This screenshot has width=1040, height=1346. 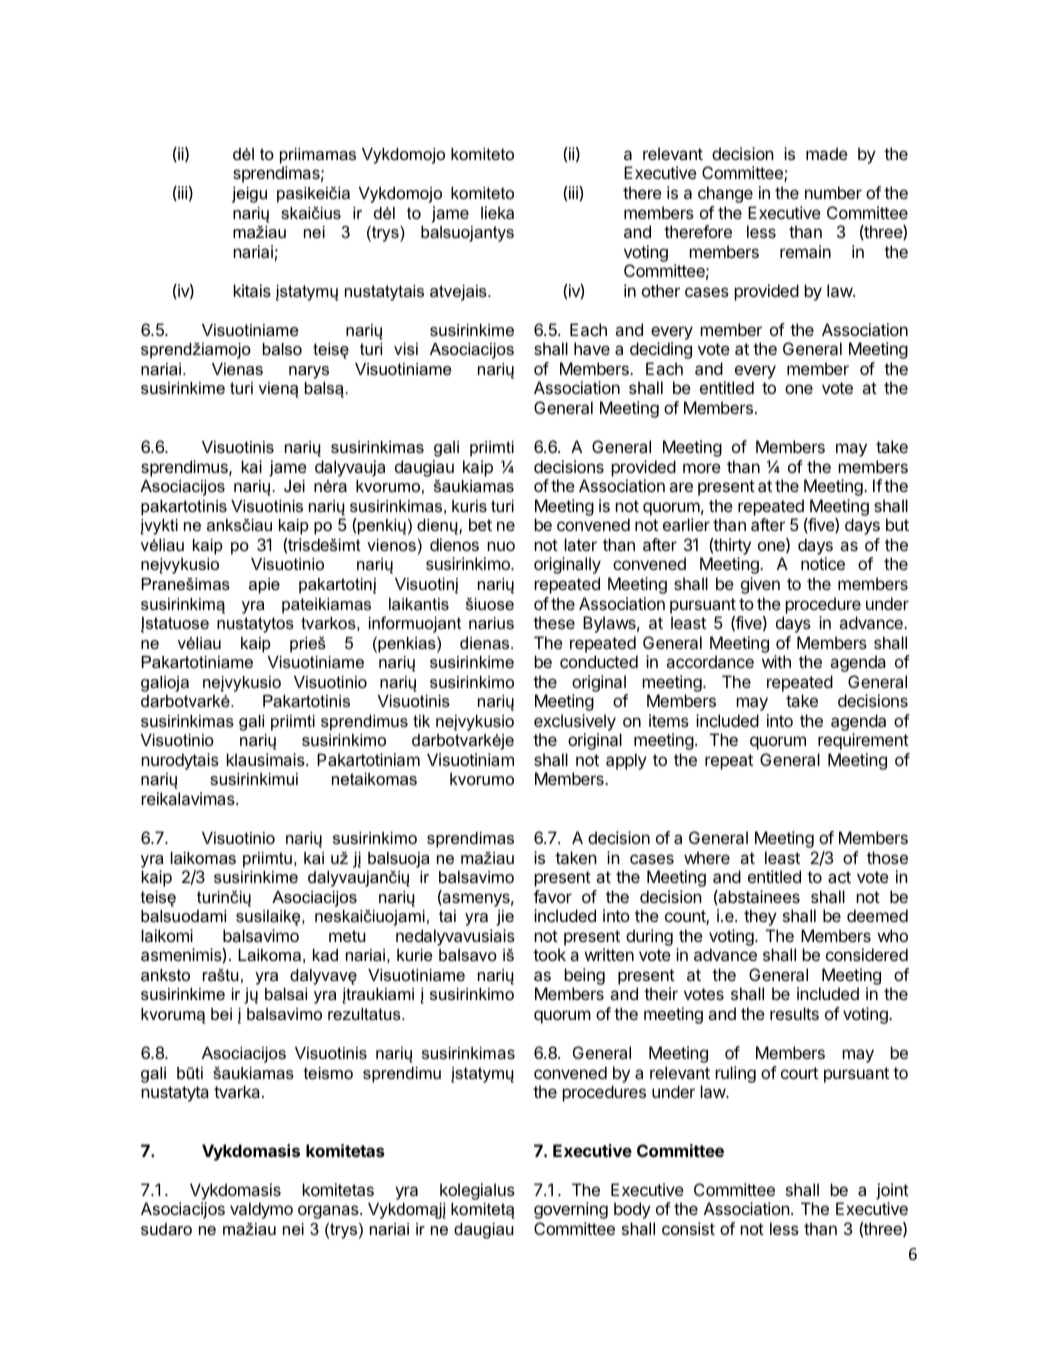 What do you see at coordinates (725, 194) in the screenshot?
I see `change` at bounding box center [725, 194].
